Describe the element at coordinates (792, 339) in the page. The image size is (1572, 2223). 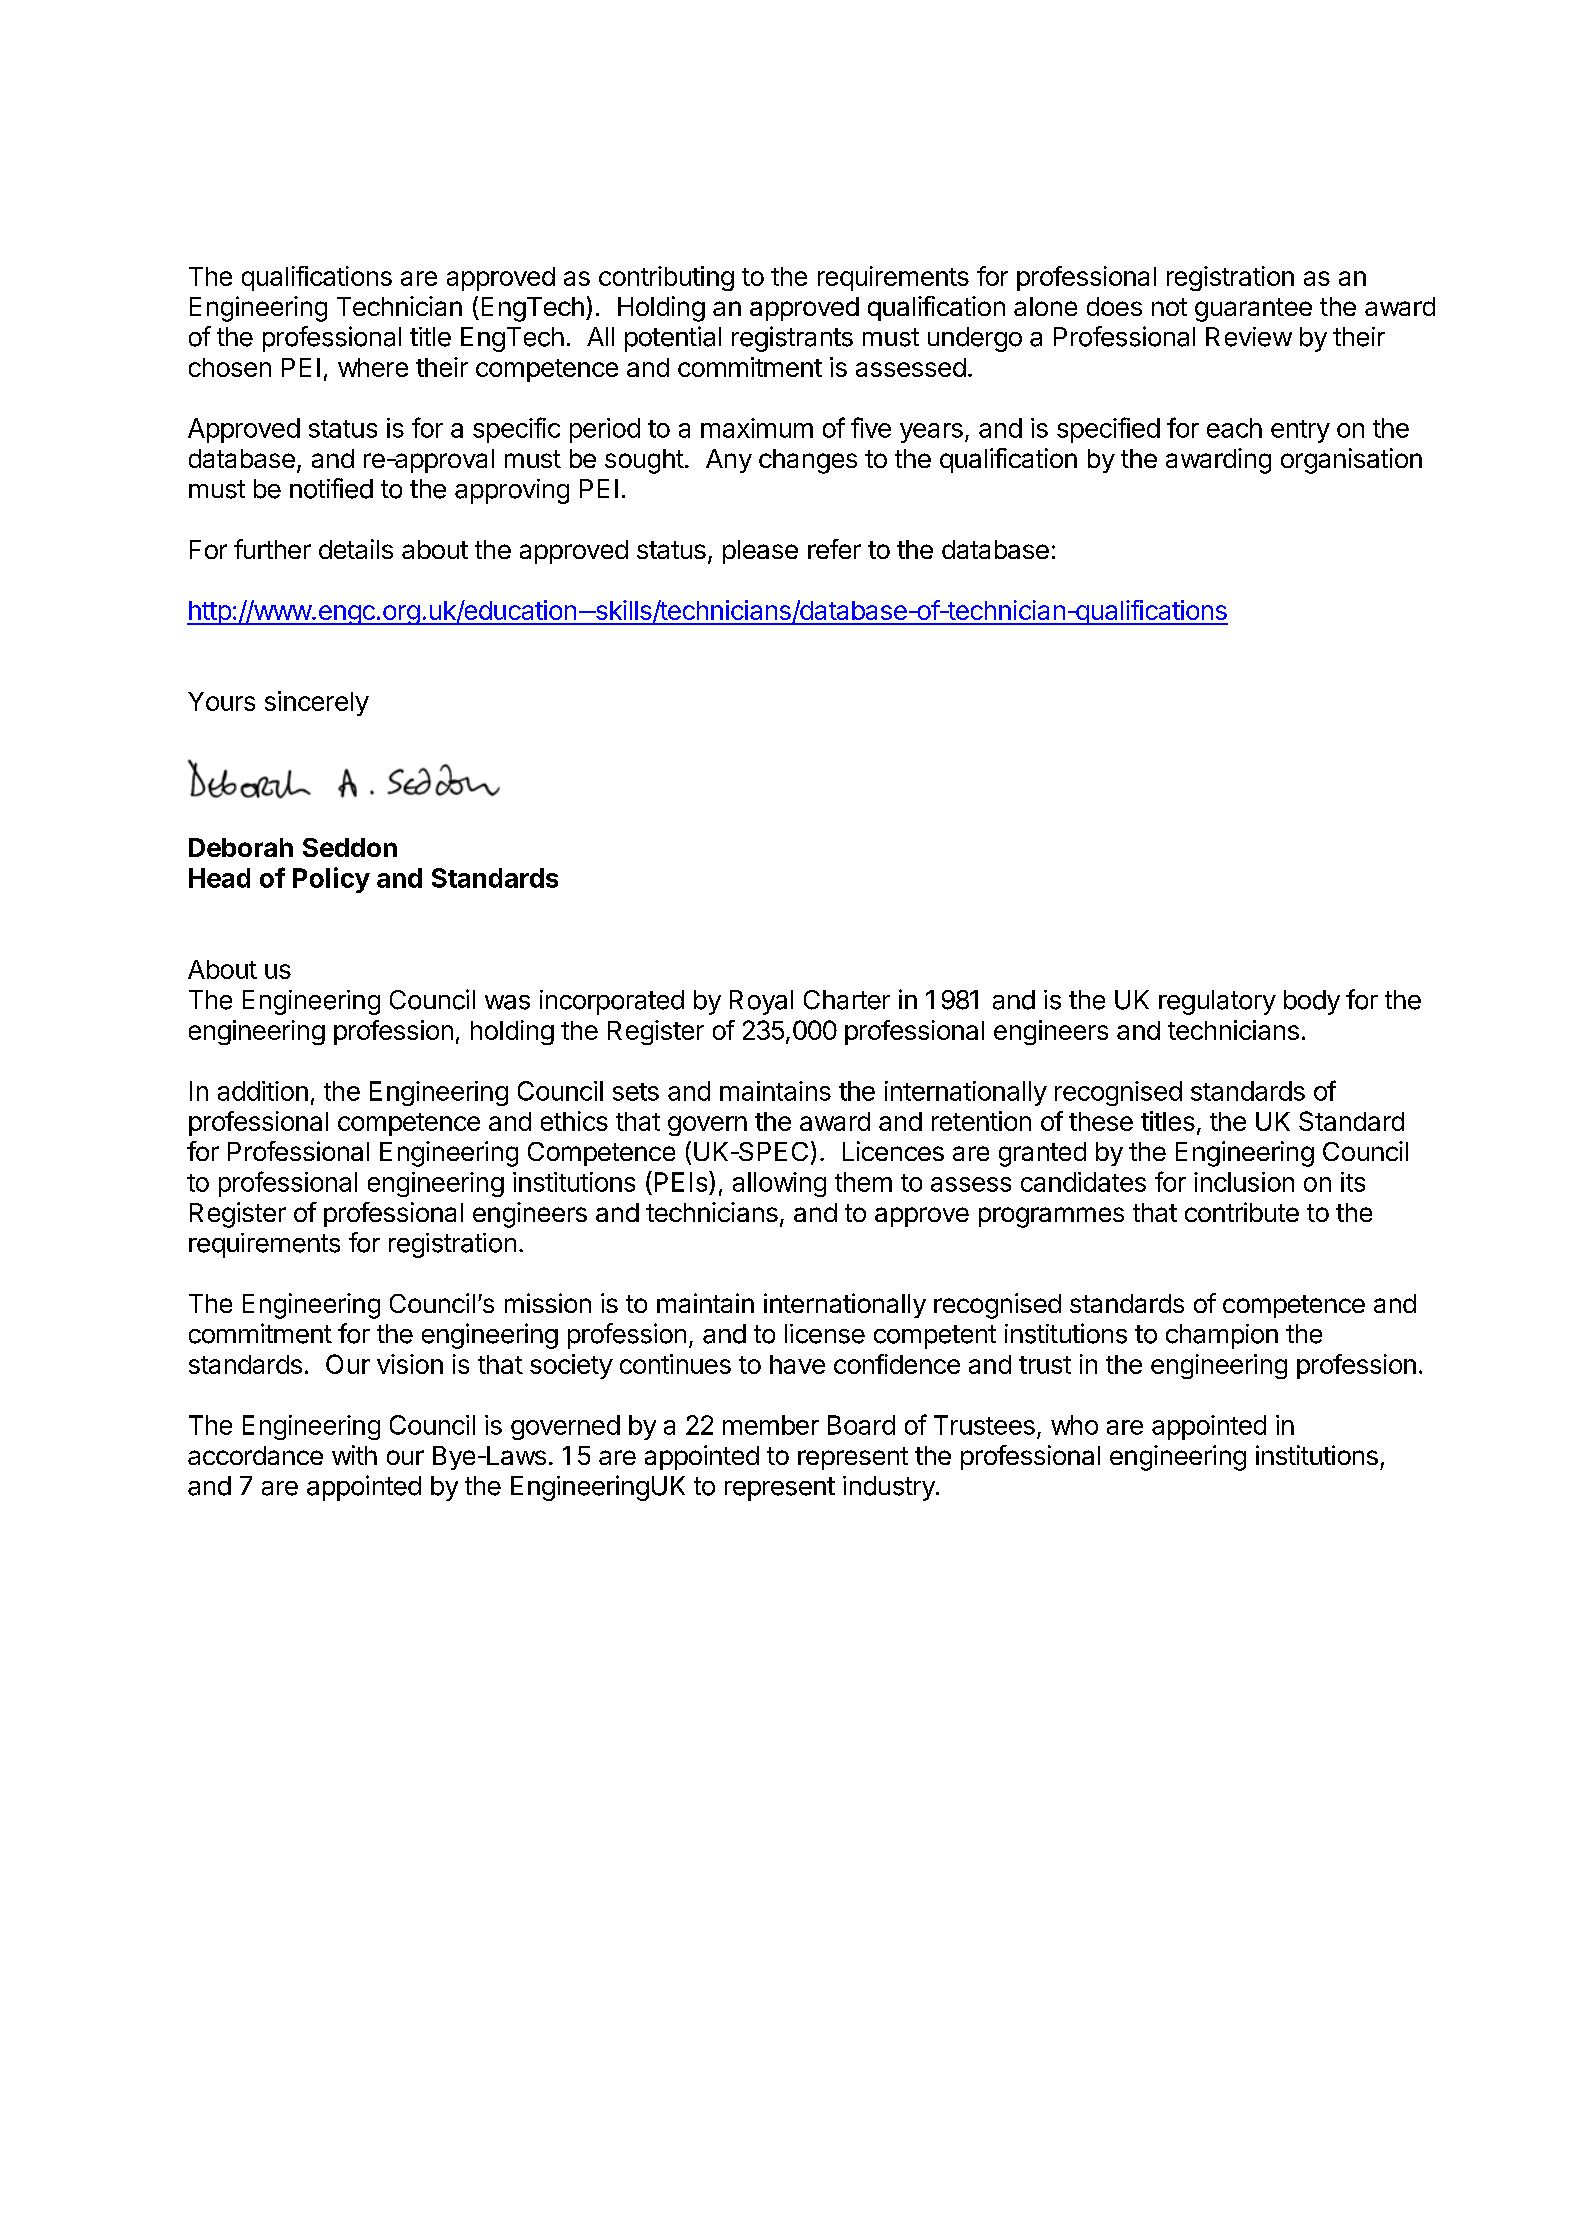
I see `registrants` at that location.
